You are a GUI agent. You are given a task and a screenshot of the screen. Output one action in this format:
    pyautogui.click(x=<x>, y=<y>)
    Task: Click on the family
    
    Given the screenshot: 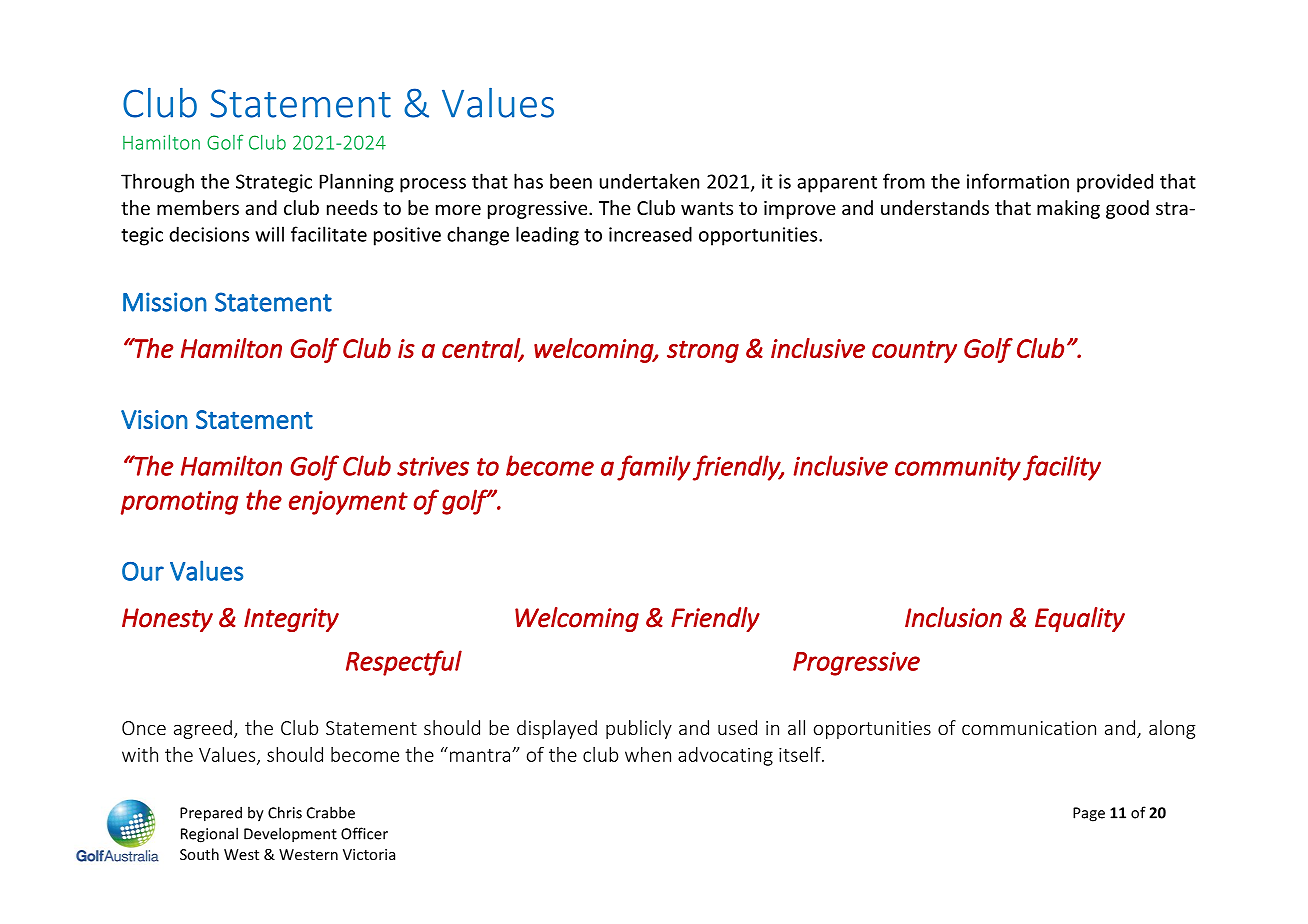 What is the action you would take?
    pyautogui.click(x=654, y=468)
